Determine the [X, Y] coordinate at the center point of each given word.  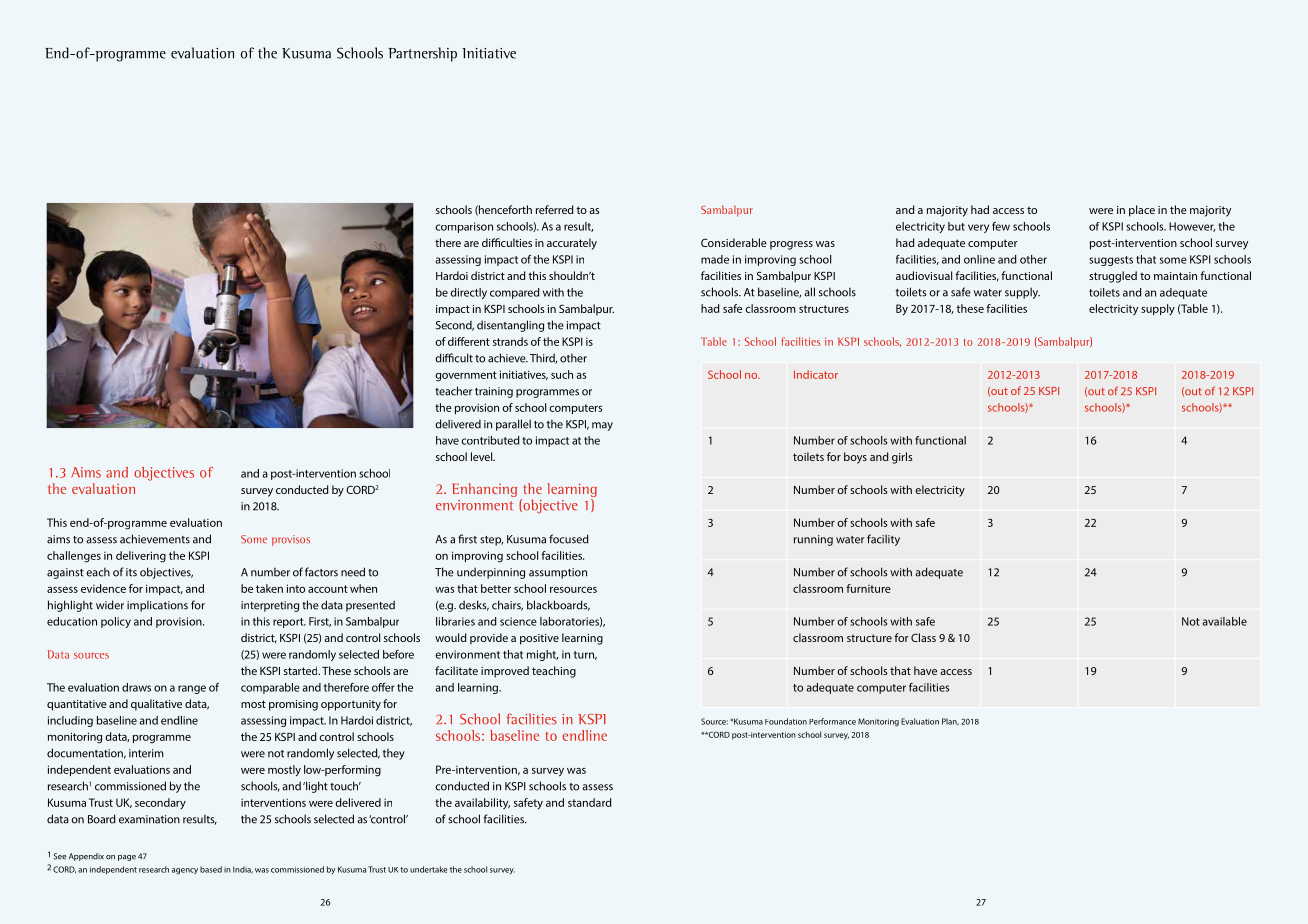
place [1142, 211]
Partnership [422, 54]
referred [555, 209]
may [602, 426]
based [211, 869]
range [192, 689]
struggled [1113, 277]
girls [902, 458]
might [542, 655]
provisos [291, 540]
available [1224, 621]
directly [468, 293]
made [715, 259]
